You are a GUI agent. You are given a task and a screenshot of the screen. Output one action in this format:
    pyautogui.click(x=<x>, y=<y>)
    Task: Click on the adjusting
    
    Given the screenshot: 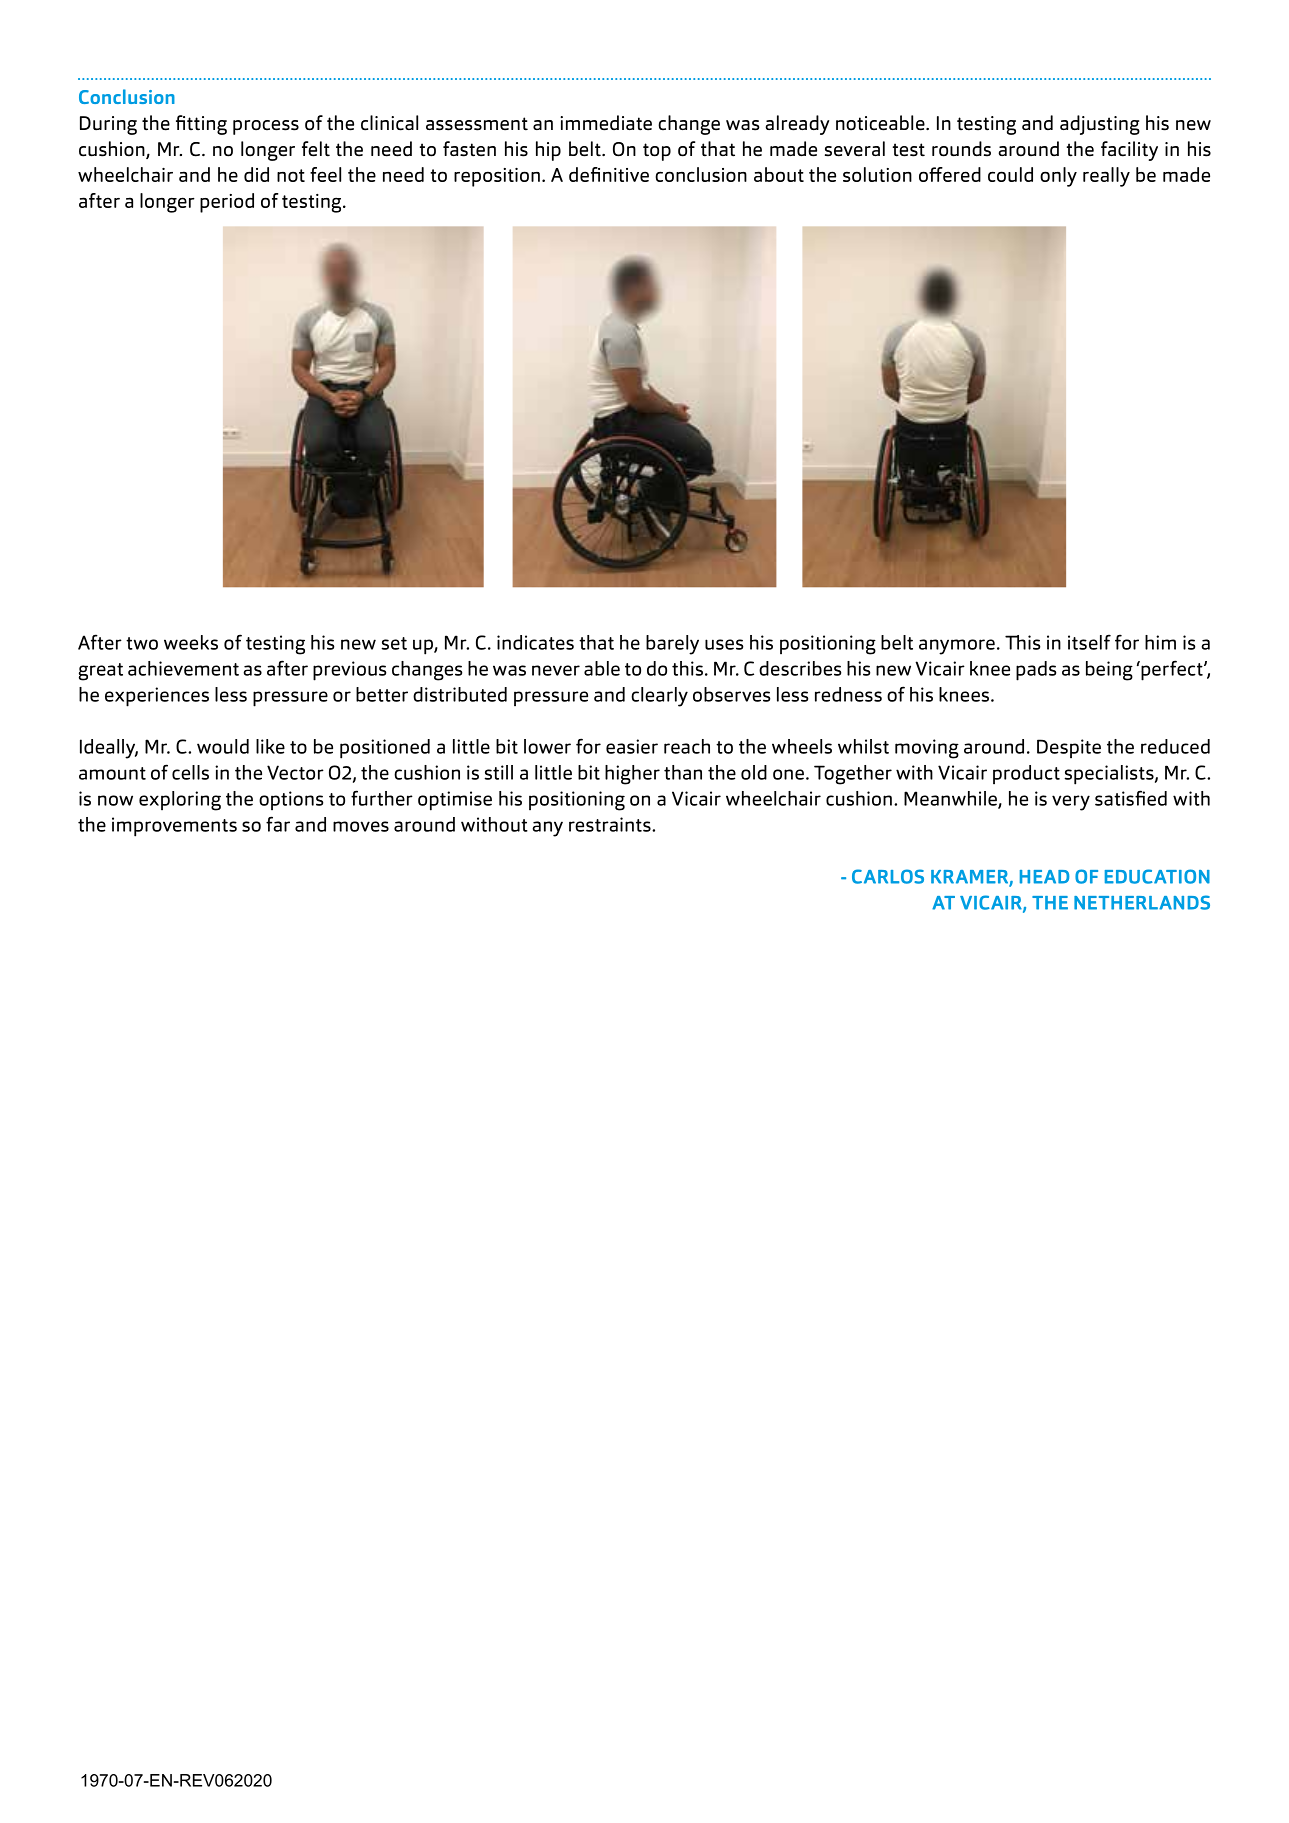 What is the action you would take?
    pyautogui.click(x=1100, y=125)
